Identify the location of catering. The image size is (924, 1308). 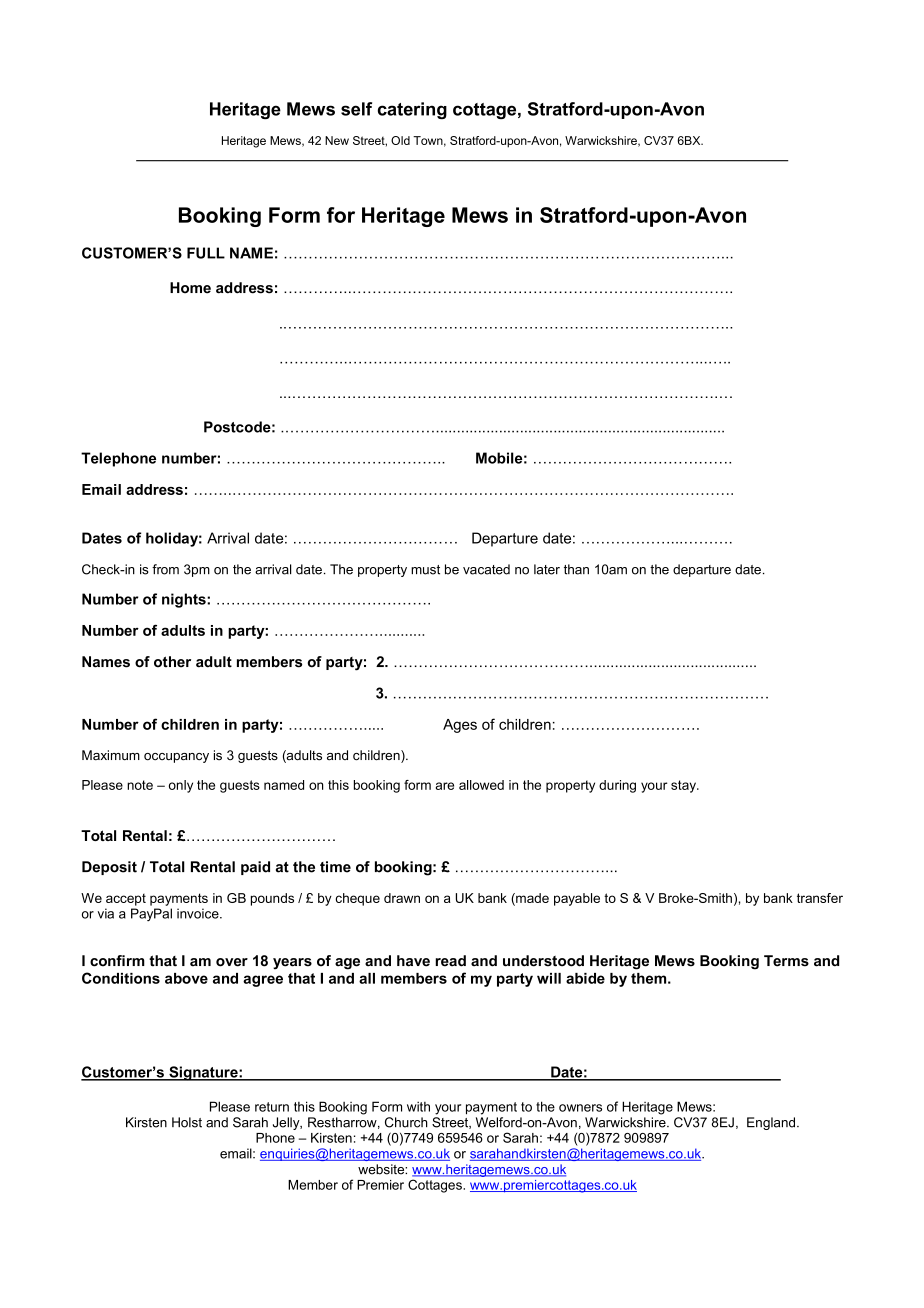
(412, 110).
